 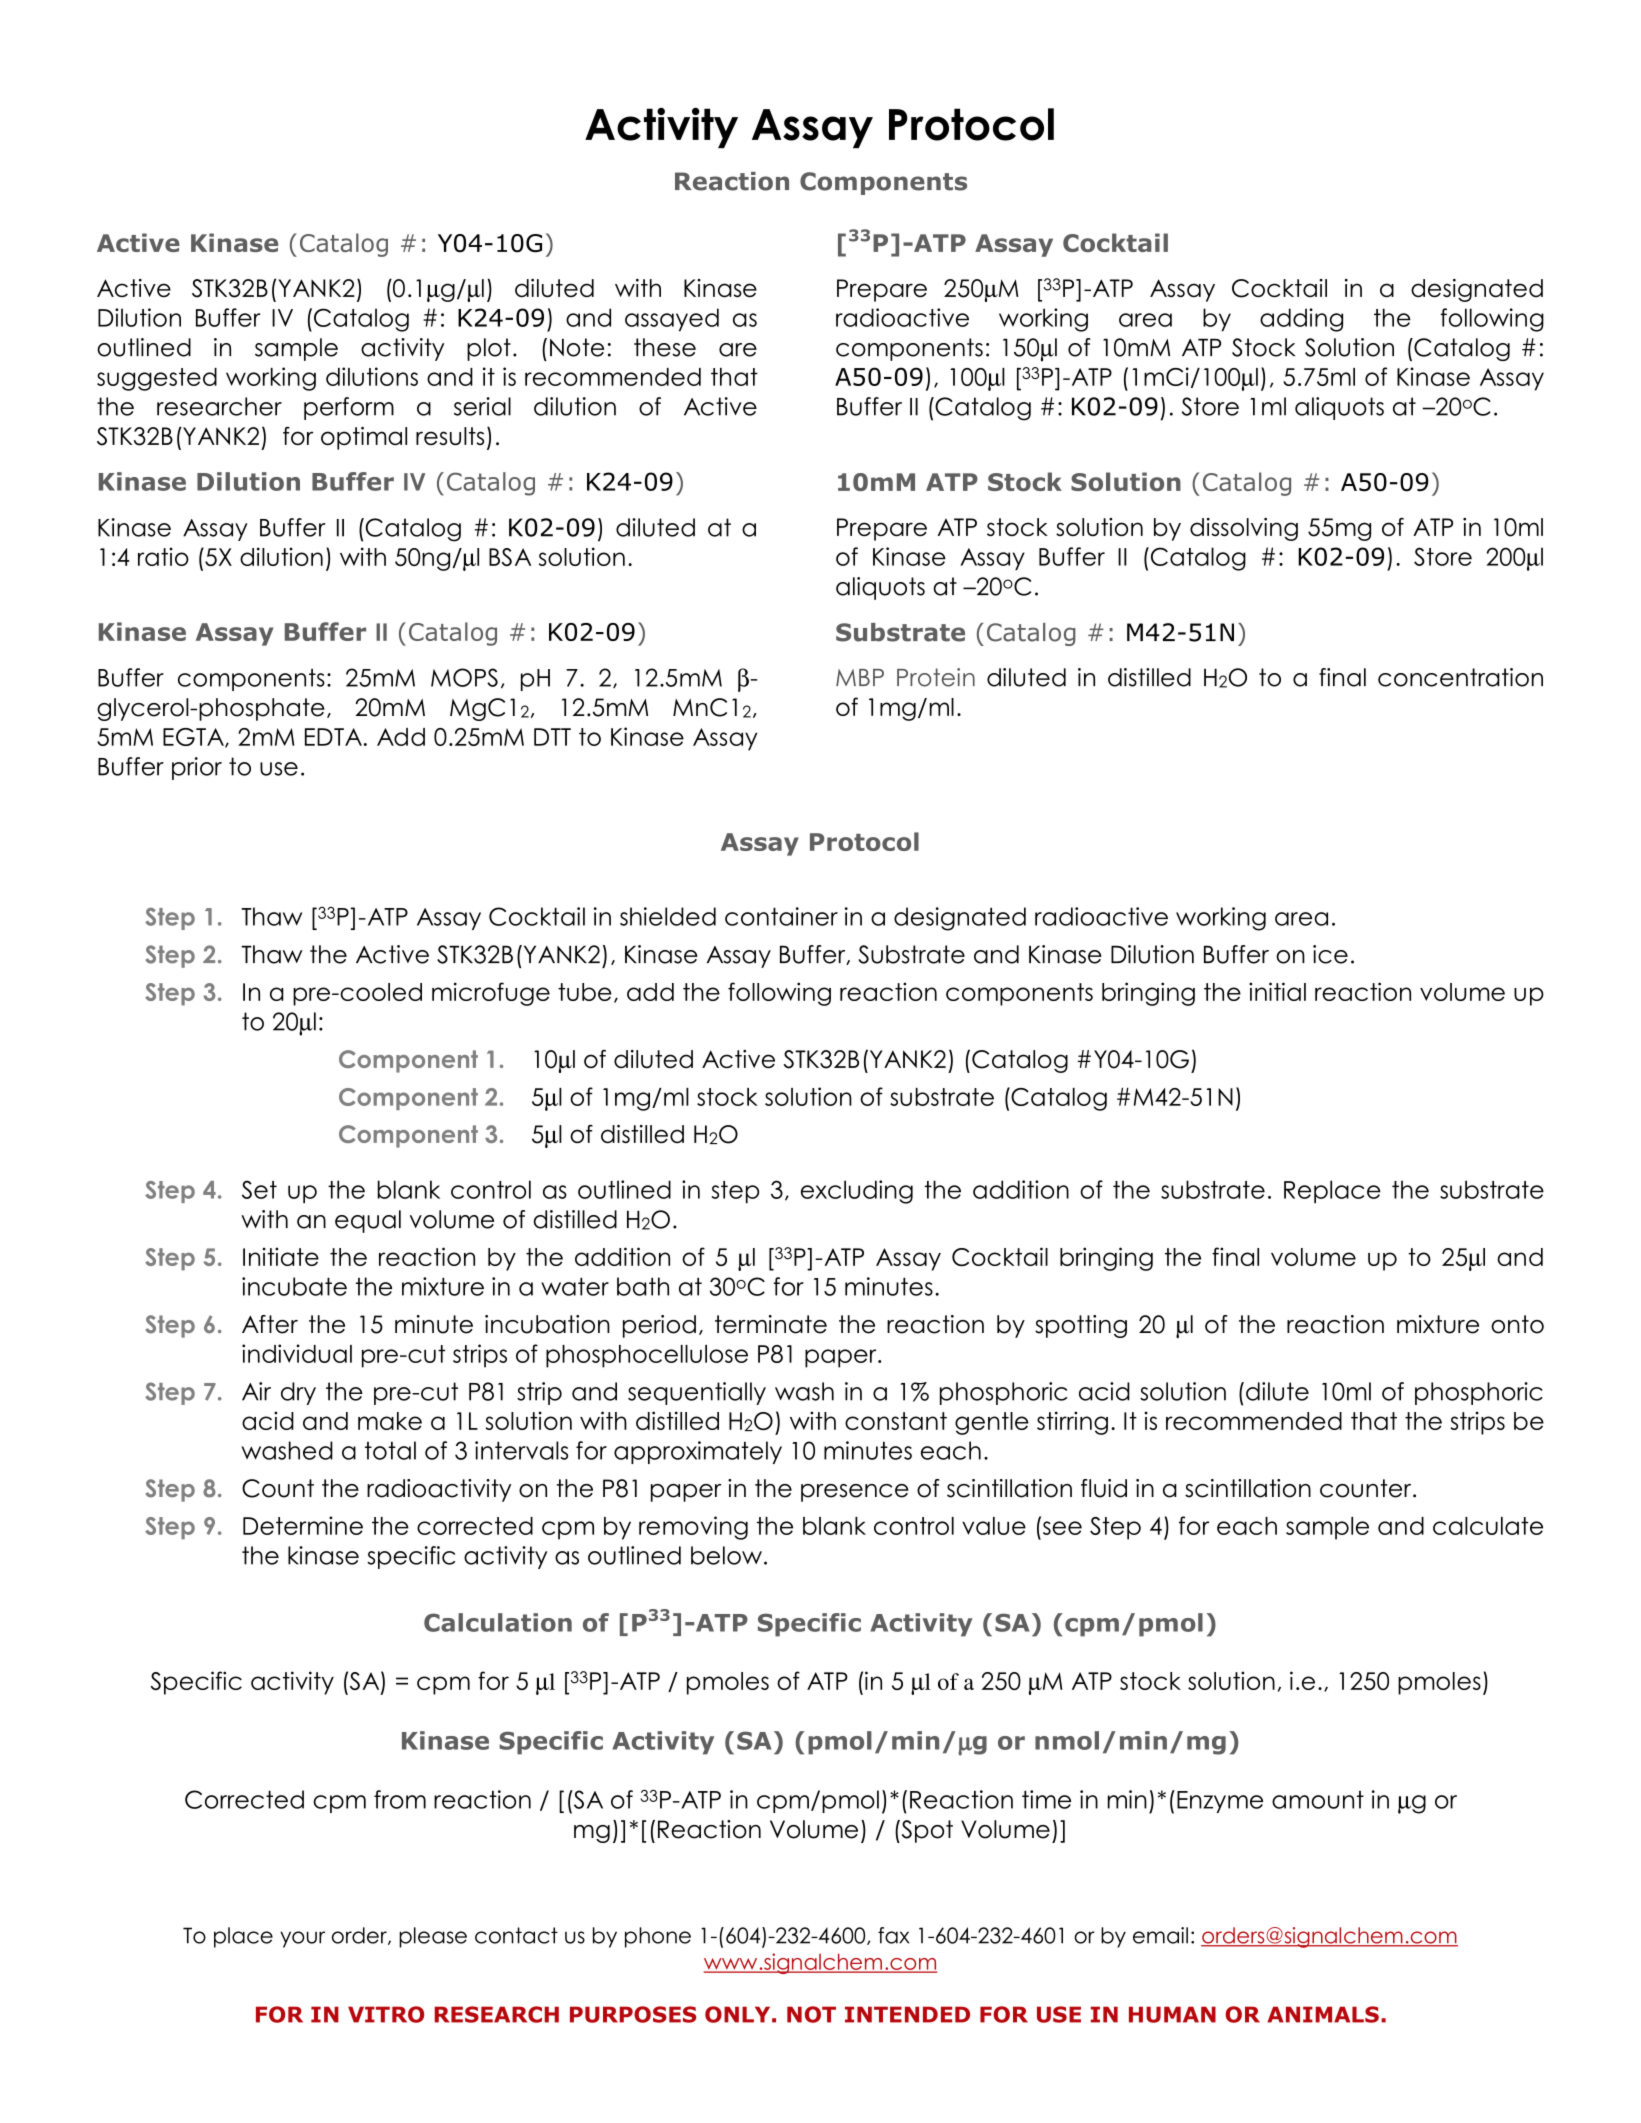 What do you see at coordinates (857, 1192) in the page?
I see `excluding` at bounding box center [857, 1192].
